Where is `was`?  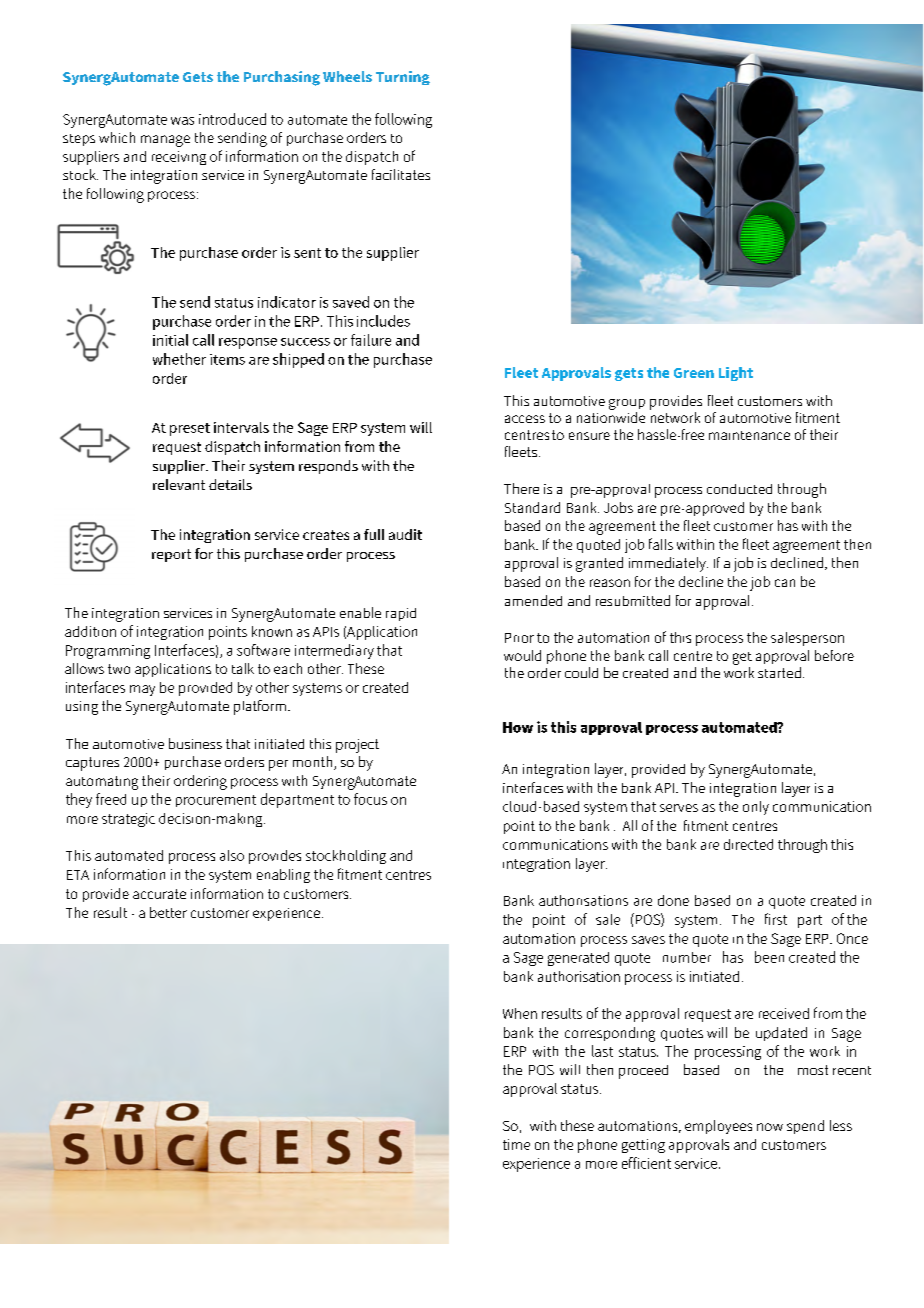
was is located at coordinates (182, 121).
